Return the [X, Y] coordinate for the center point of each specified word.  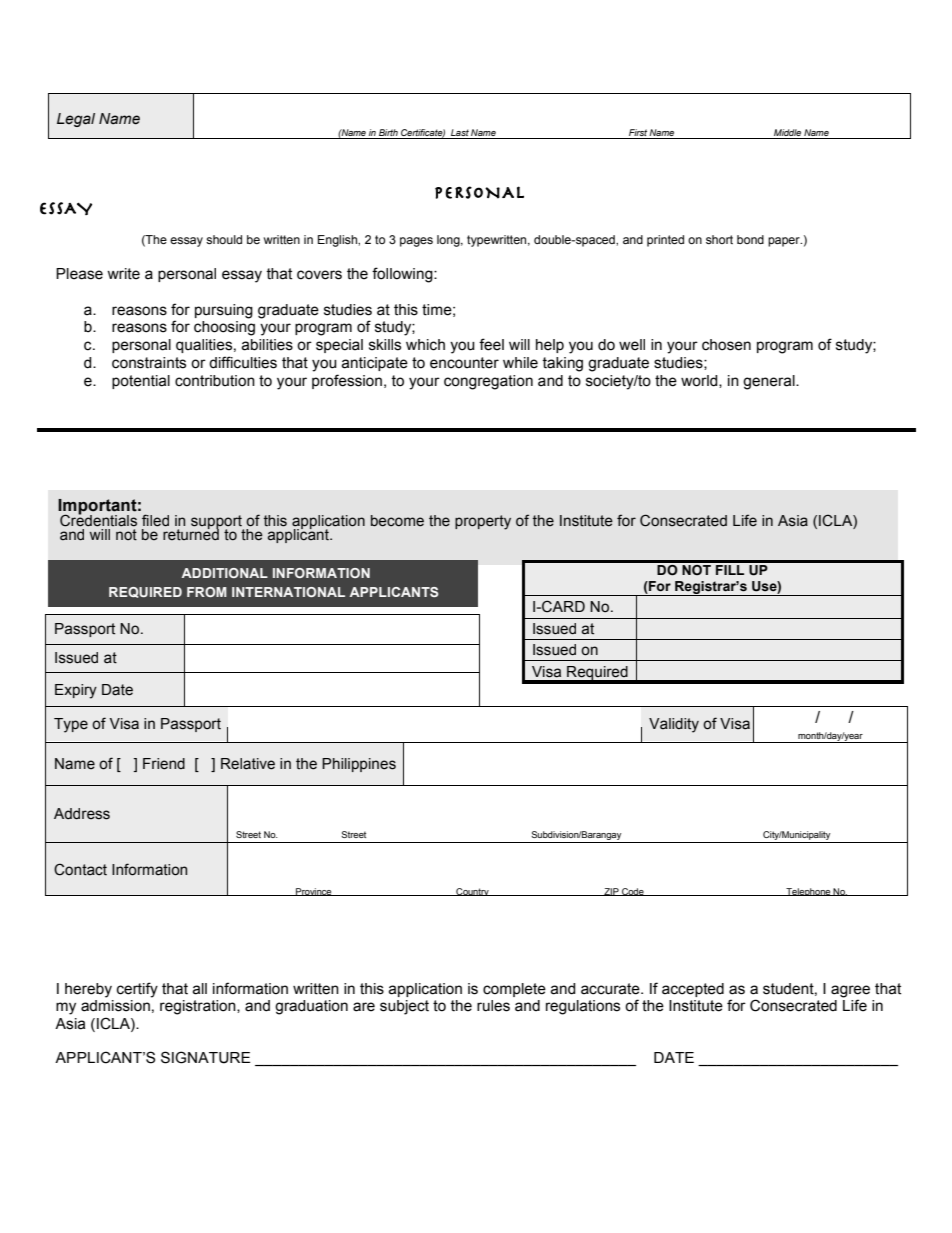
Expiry [76, 691]
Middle [787, 132]
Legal [76, 120]
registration [199, 1007]
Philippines [359, 765]
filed [155, 520]
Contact [80, 869]
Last [460, 132]
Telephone [808, 892]
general [770, 382]
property [483, 522]
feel [491, 344]
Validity [674, 725]
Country [472, 892]
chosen [726, 345]
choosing [224, 328]
